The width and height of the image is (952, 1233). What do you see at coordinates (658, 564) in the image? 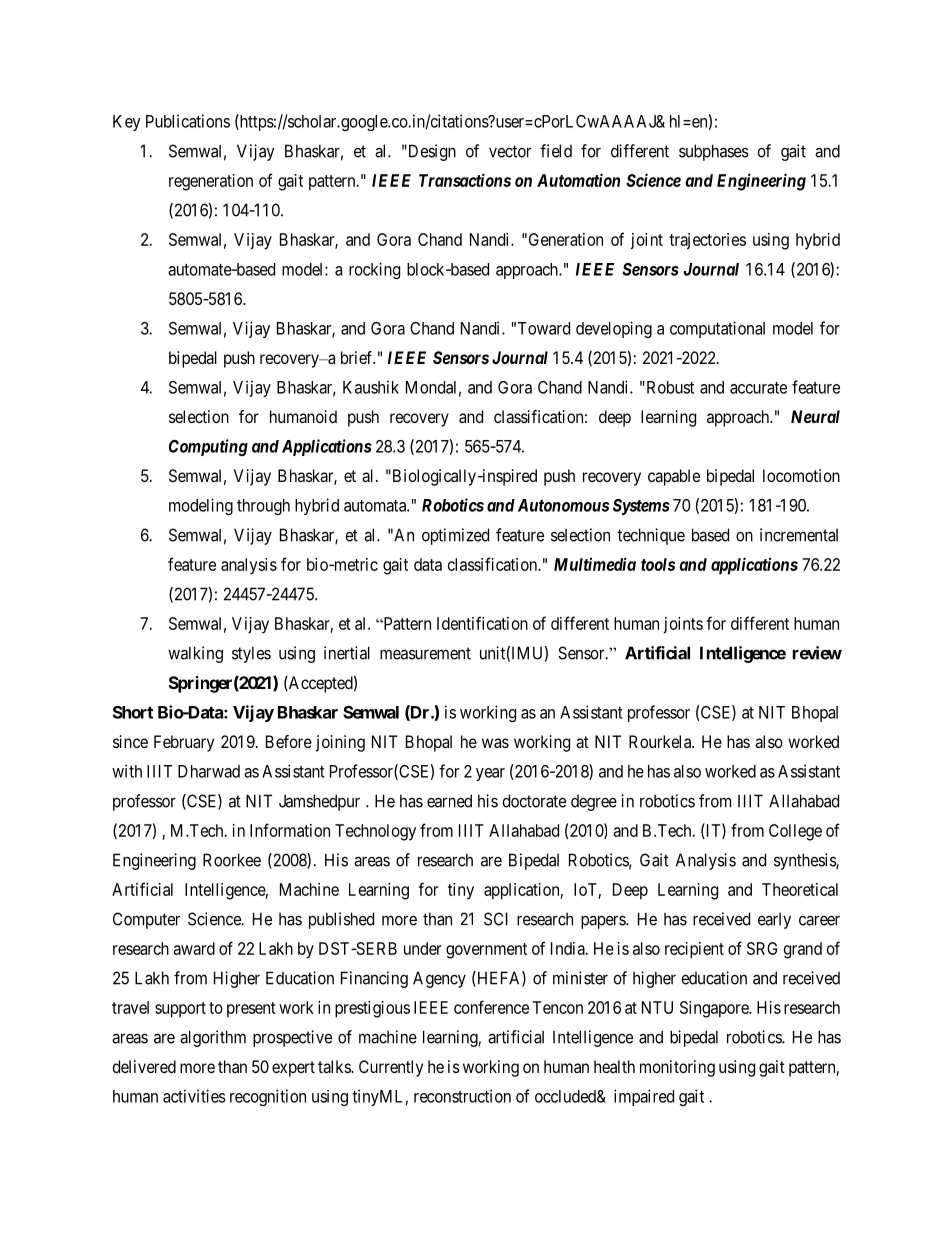
I see `tools` at bounding box center [658, 564].
